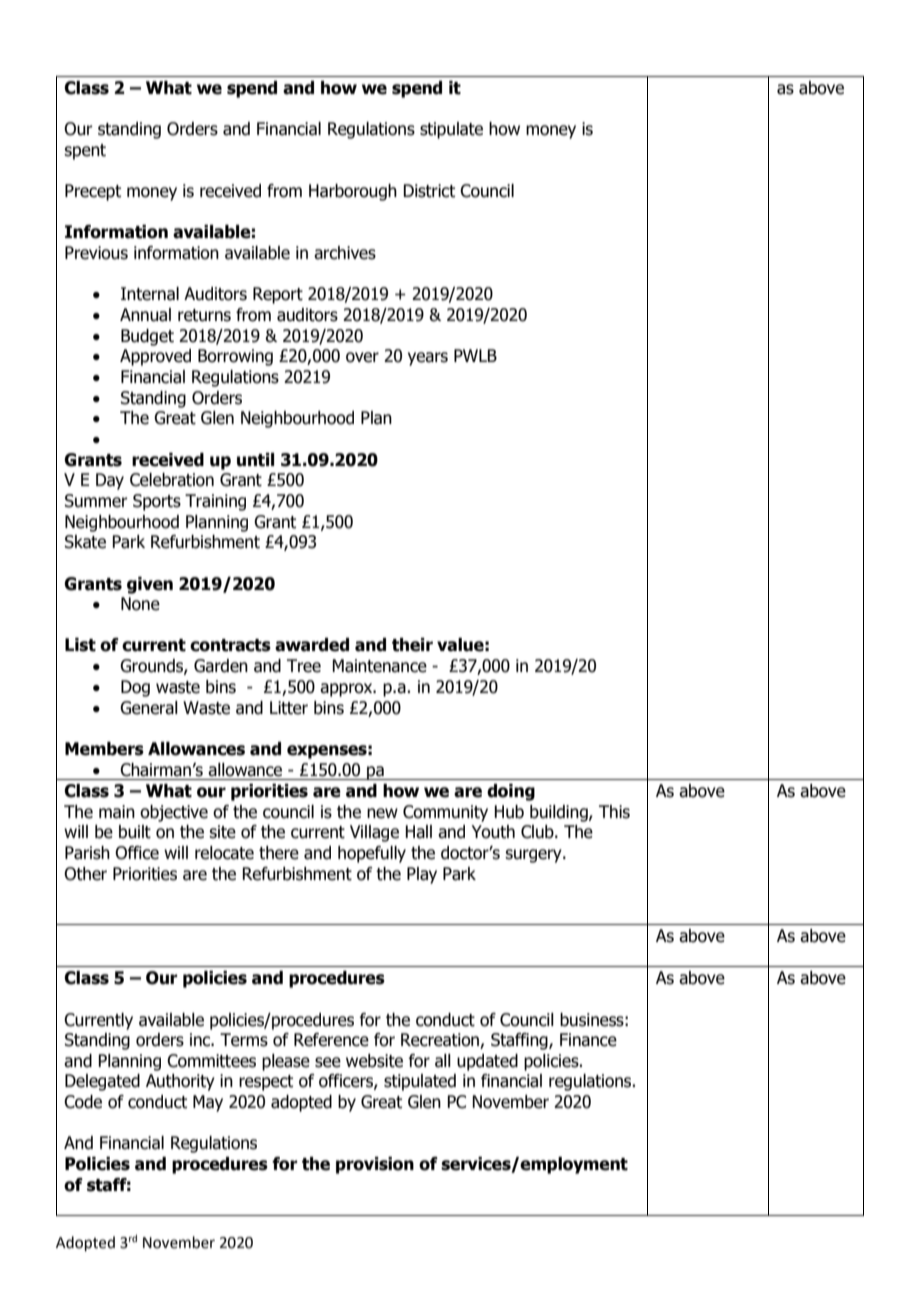  What do you see at coordinates (180, 1082) in the document?
I see `Authority` at bounding box center [180, 1082].
